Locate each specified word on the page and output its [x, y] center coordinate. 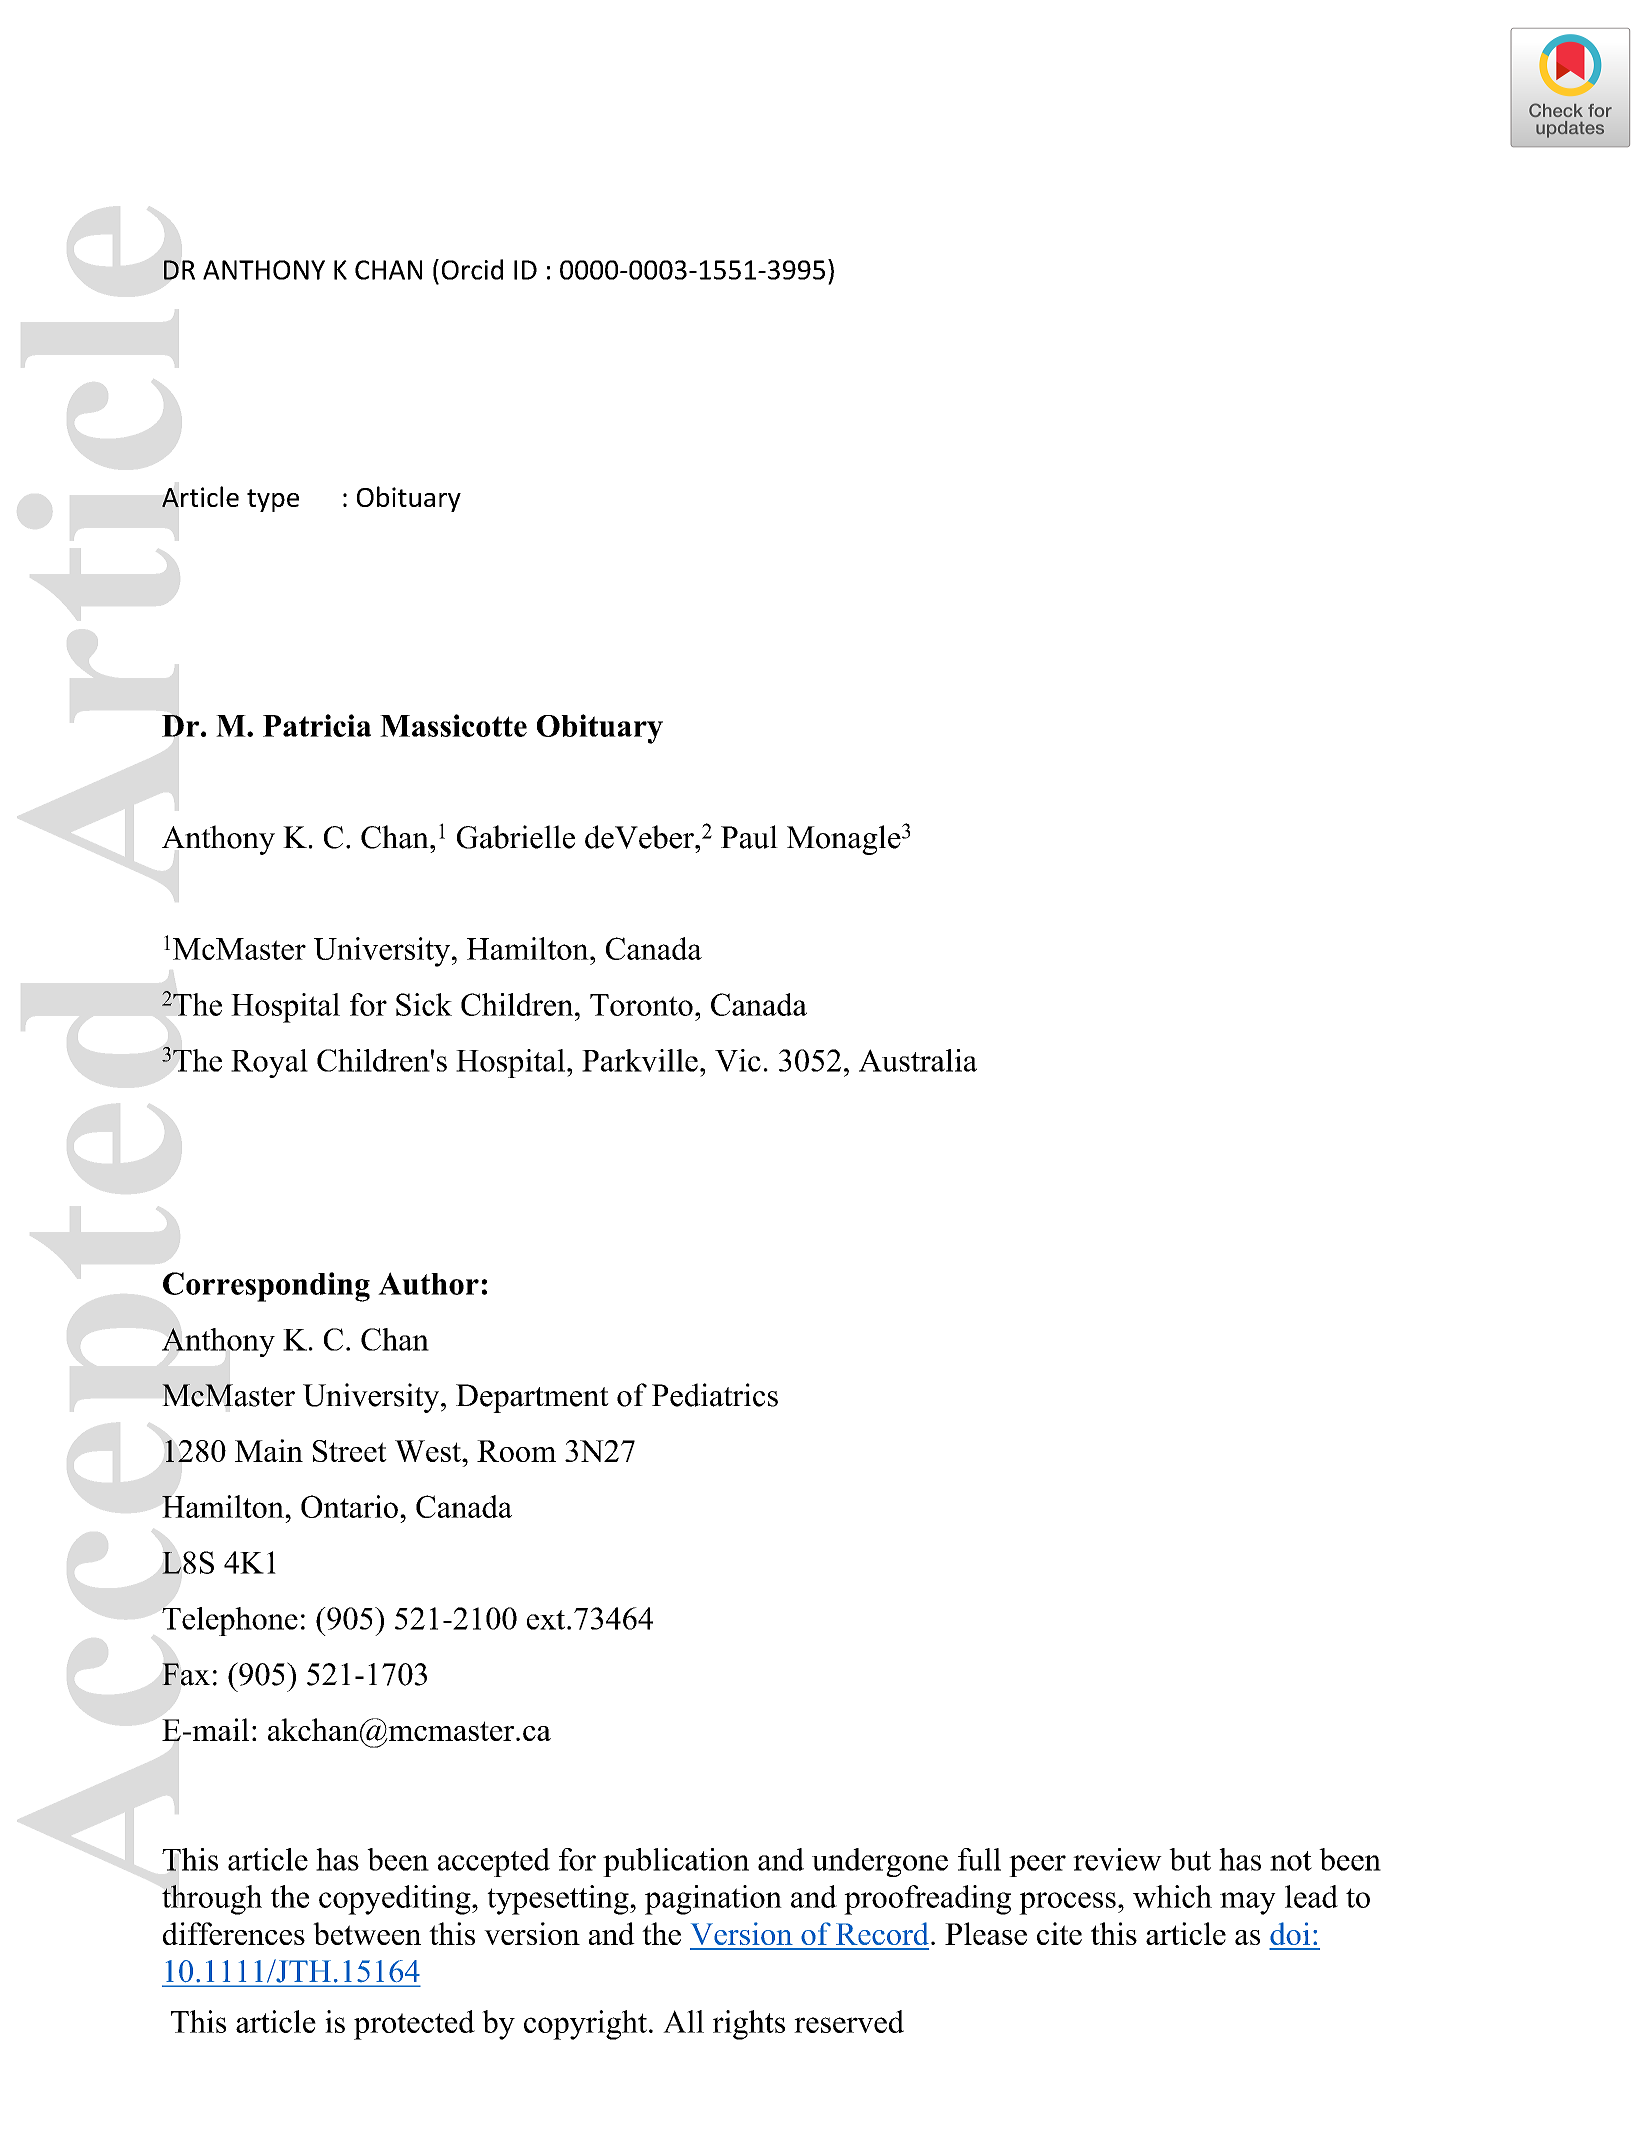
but [1190, 1859]
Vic [738, 1060]
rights [749, 2025]
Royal [269, 1063]
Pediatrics [715, 1395]
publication [676, 1862]
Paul [749, 837]
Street [350, 1451]
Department [532, 1398]
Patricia [317, 725]
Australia [918, 1060]
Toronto [641, 1005]
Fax [186, 1674]
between [367, 1933]
